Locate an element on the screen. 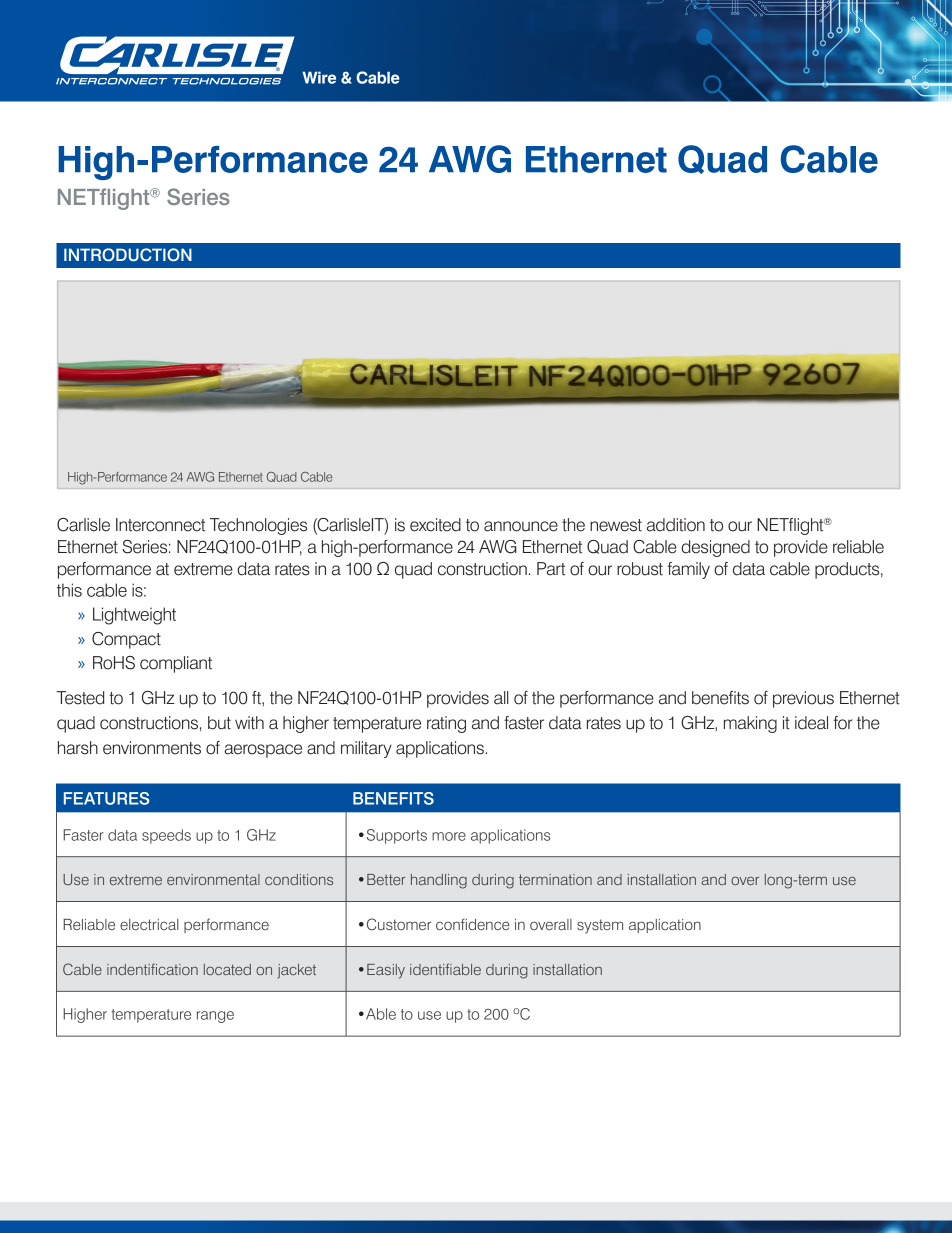 The width and height of the screenshot is (952, 1233). newest is located at coordinates (616, 525).
